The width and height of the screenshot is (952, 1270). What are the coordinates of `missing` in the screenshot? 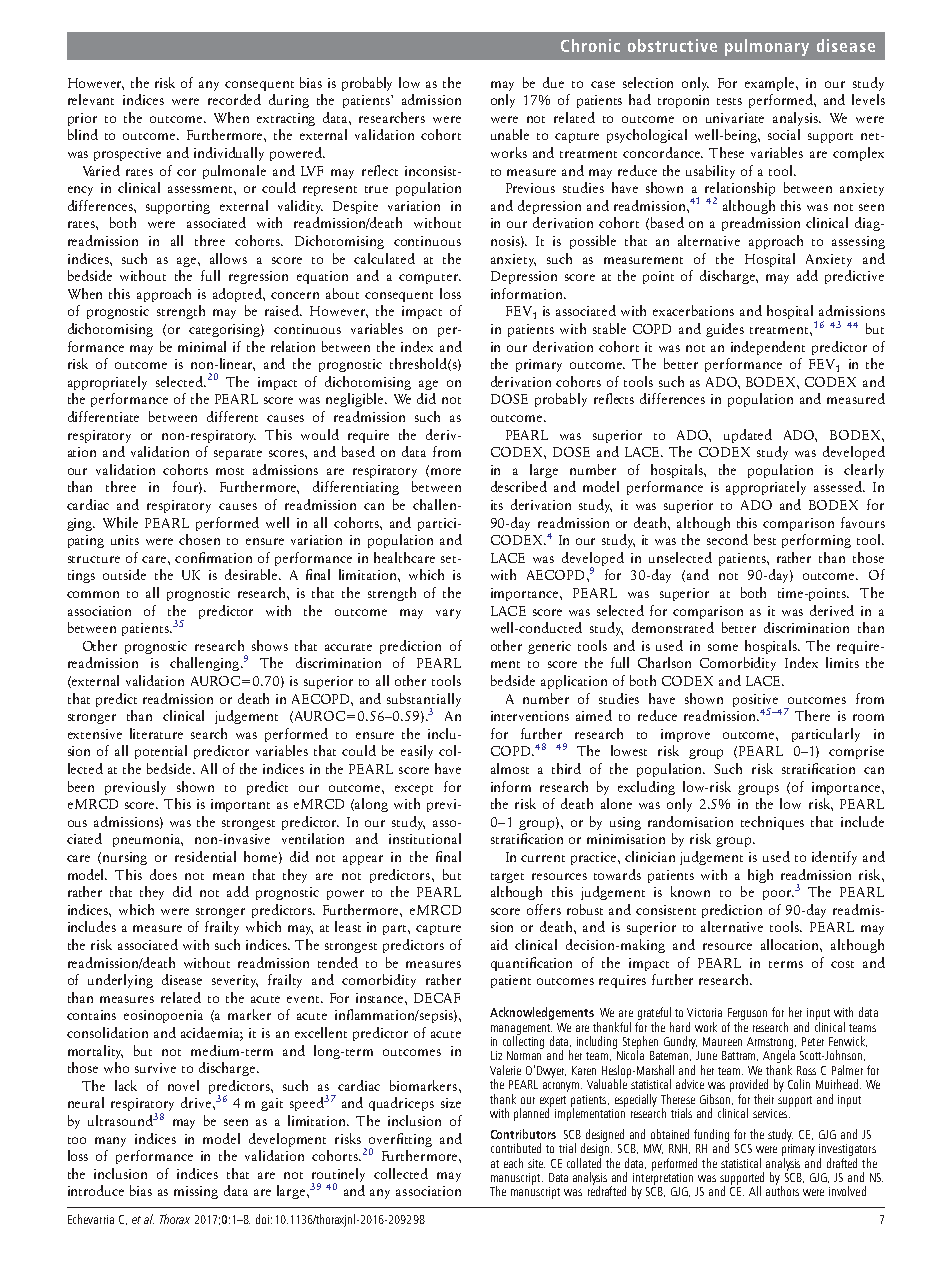 It's located at (196, 1192).
